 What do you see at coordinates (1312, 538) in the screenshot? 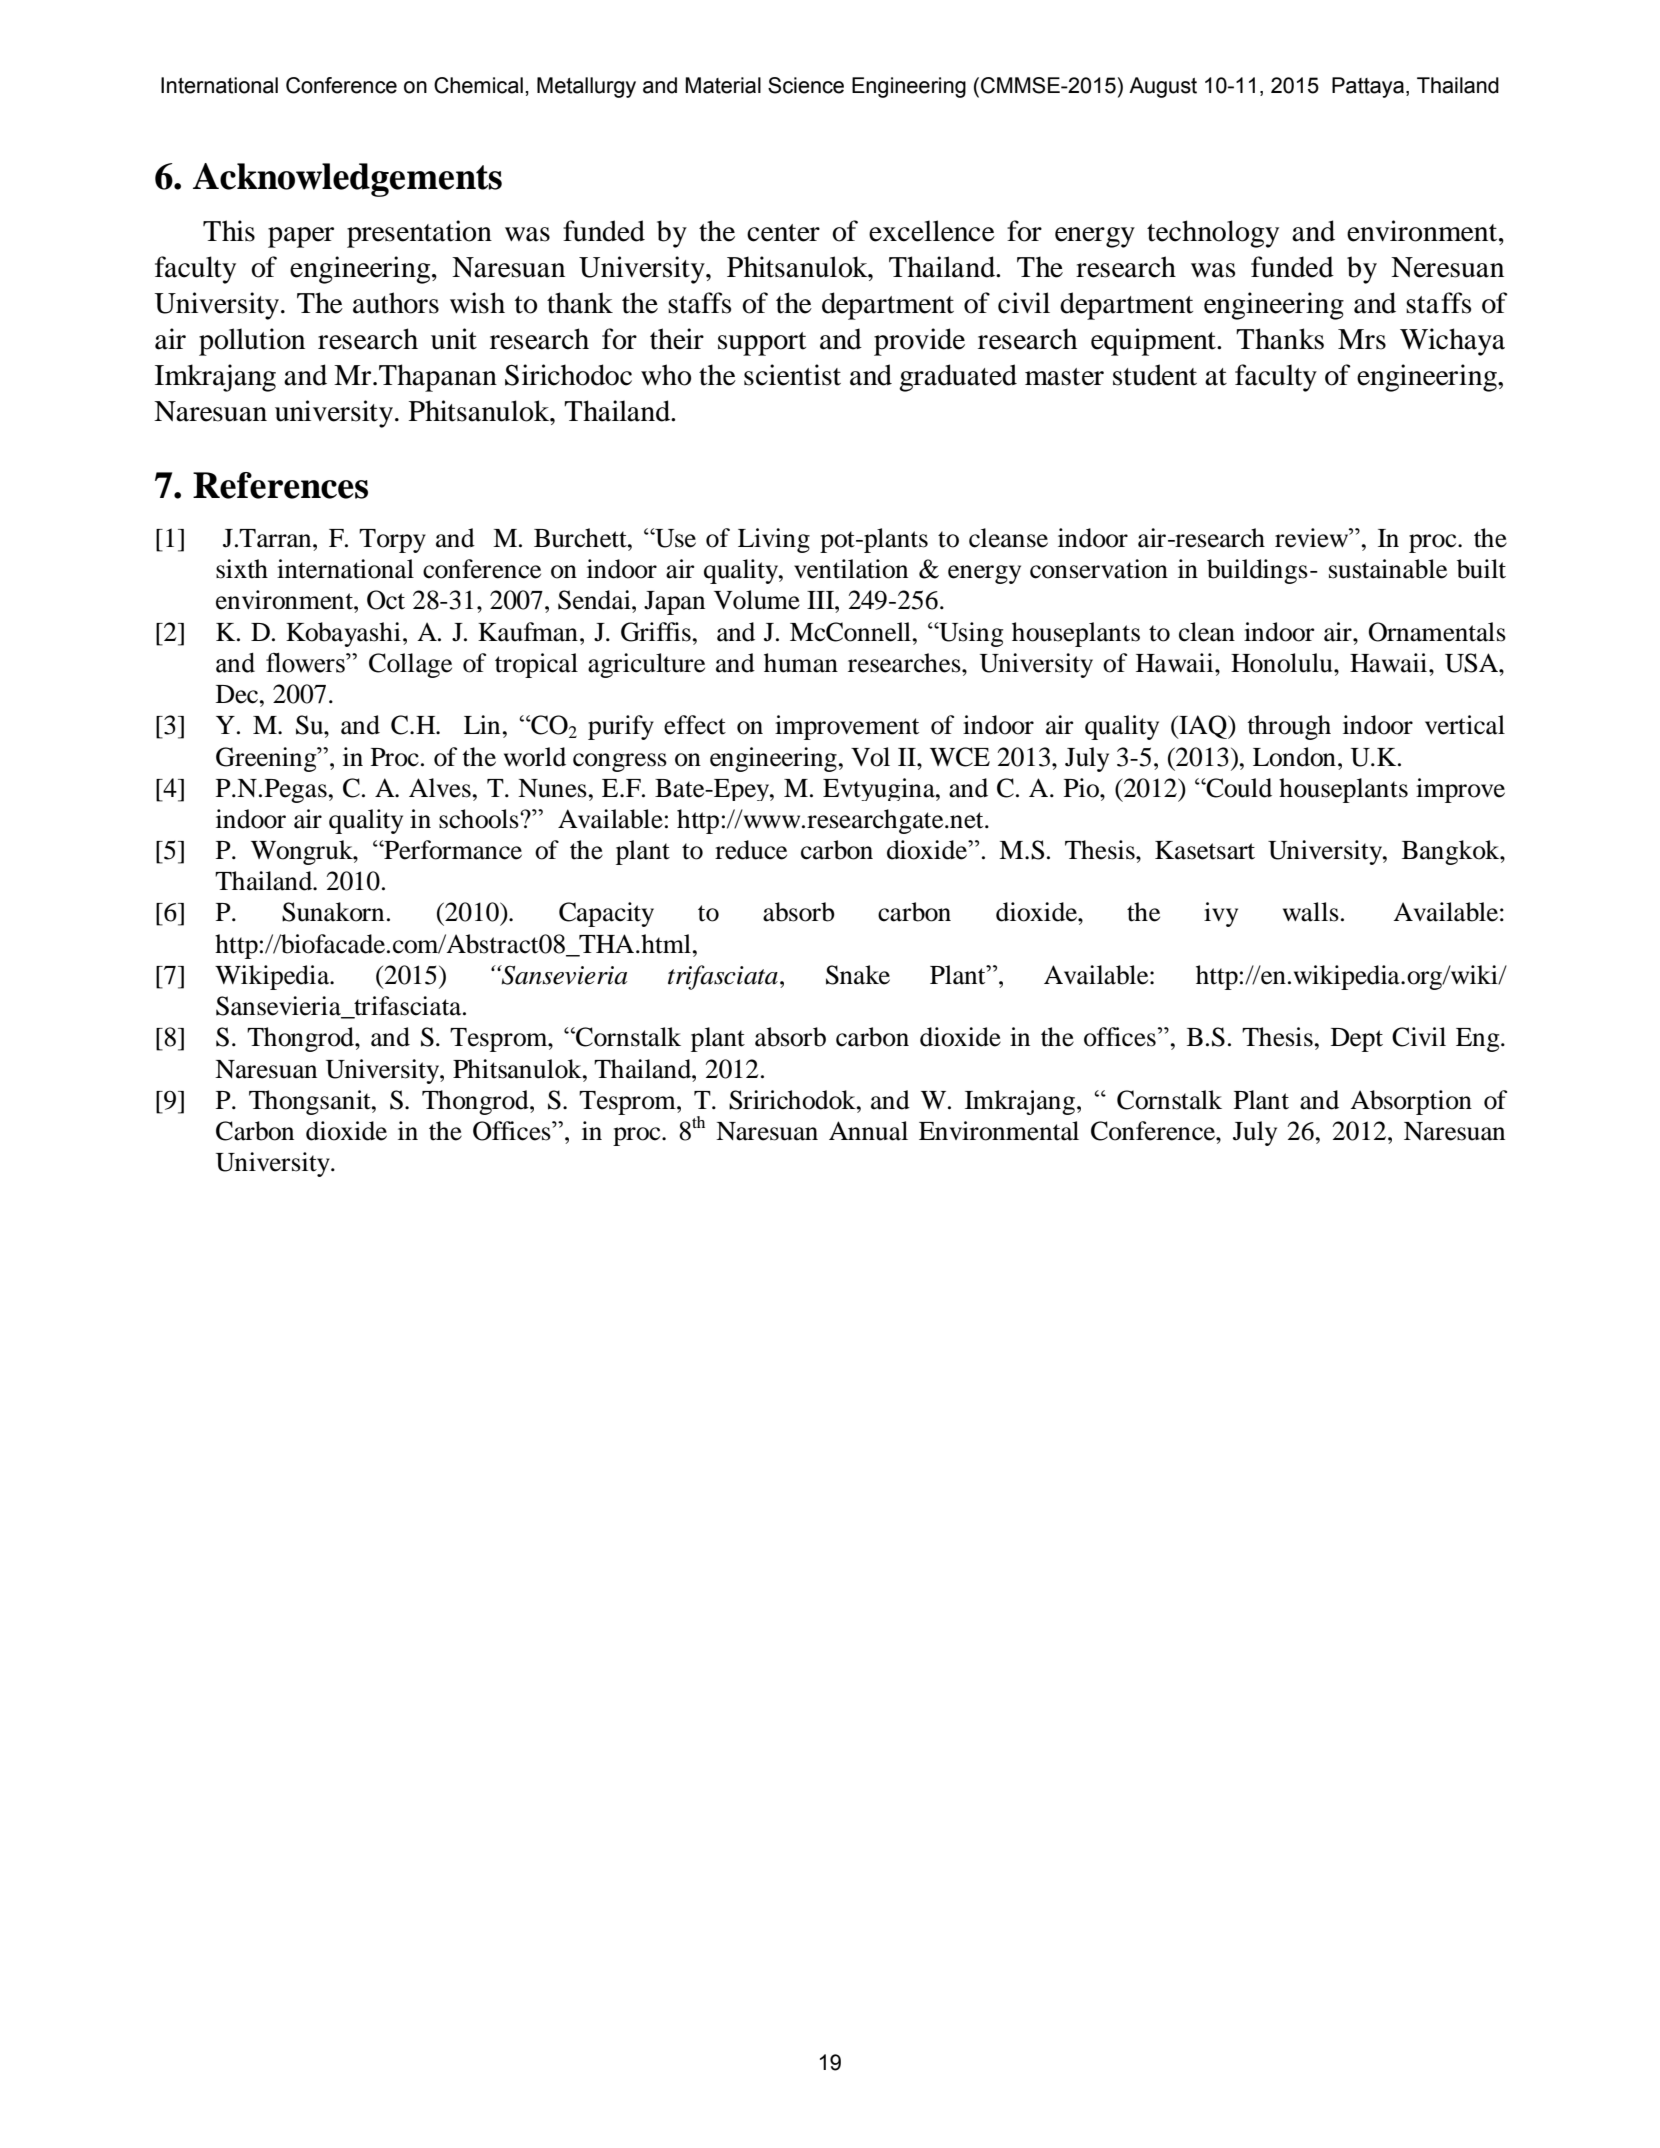
I see `review` at bounding box center [1312, 538].
